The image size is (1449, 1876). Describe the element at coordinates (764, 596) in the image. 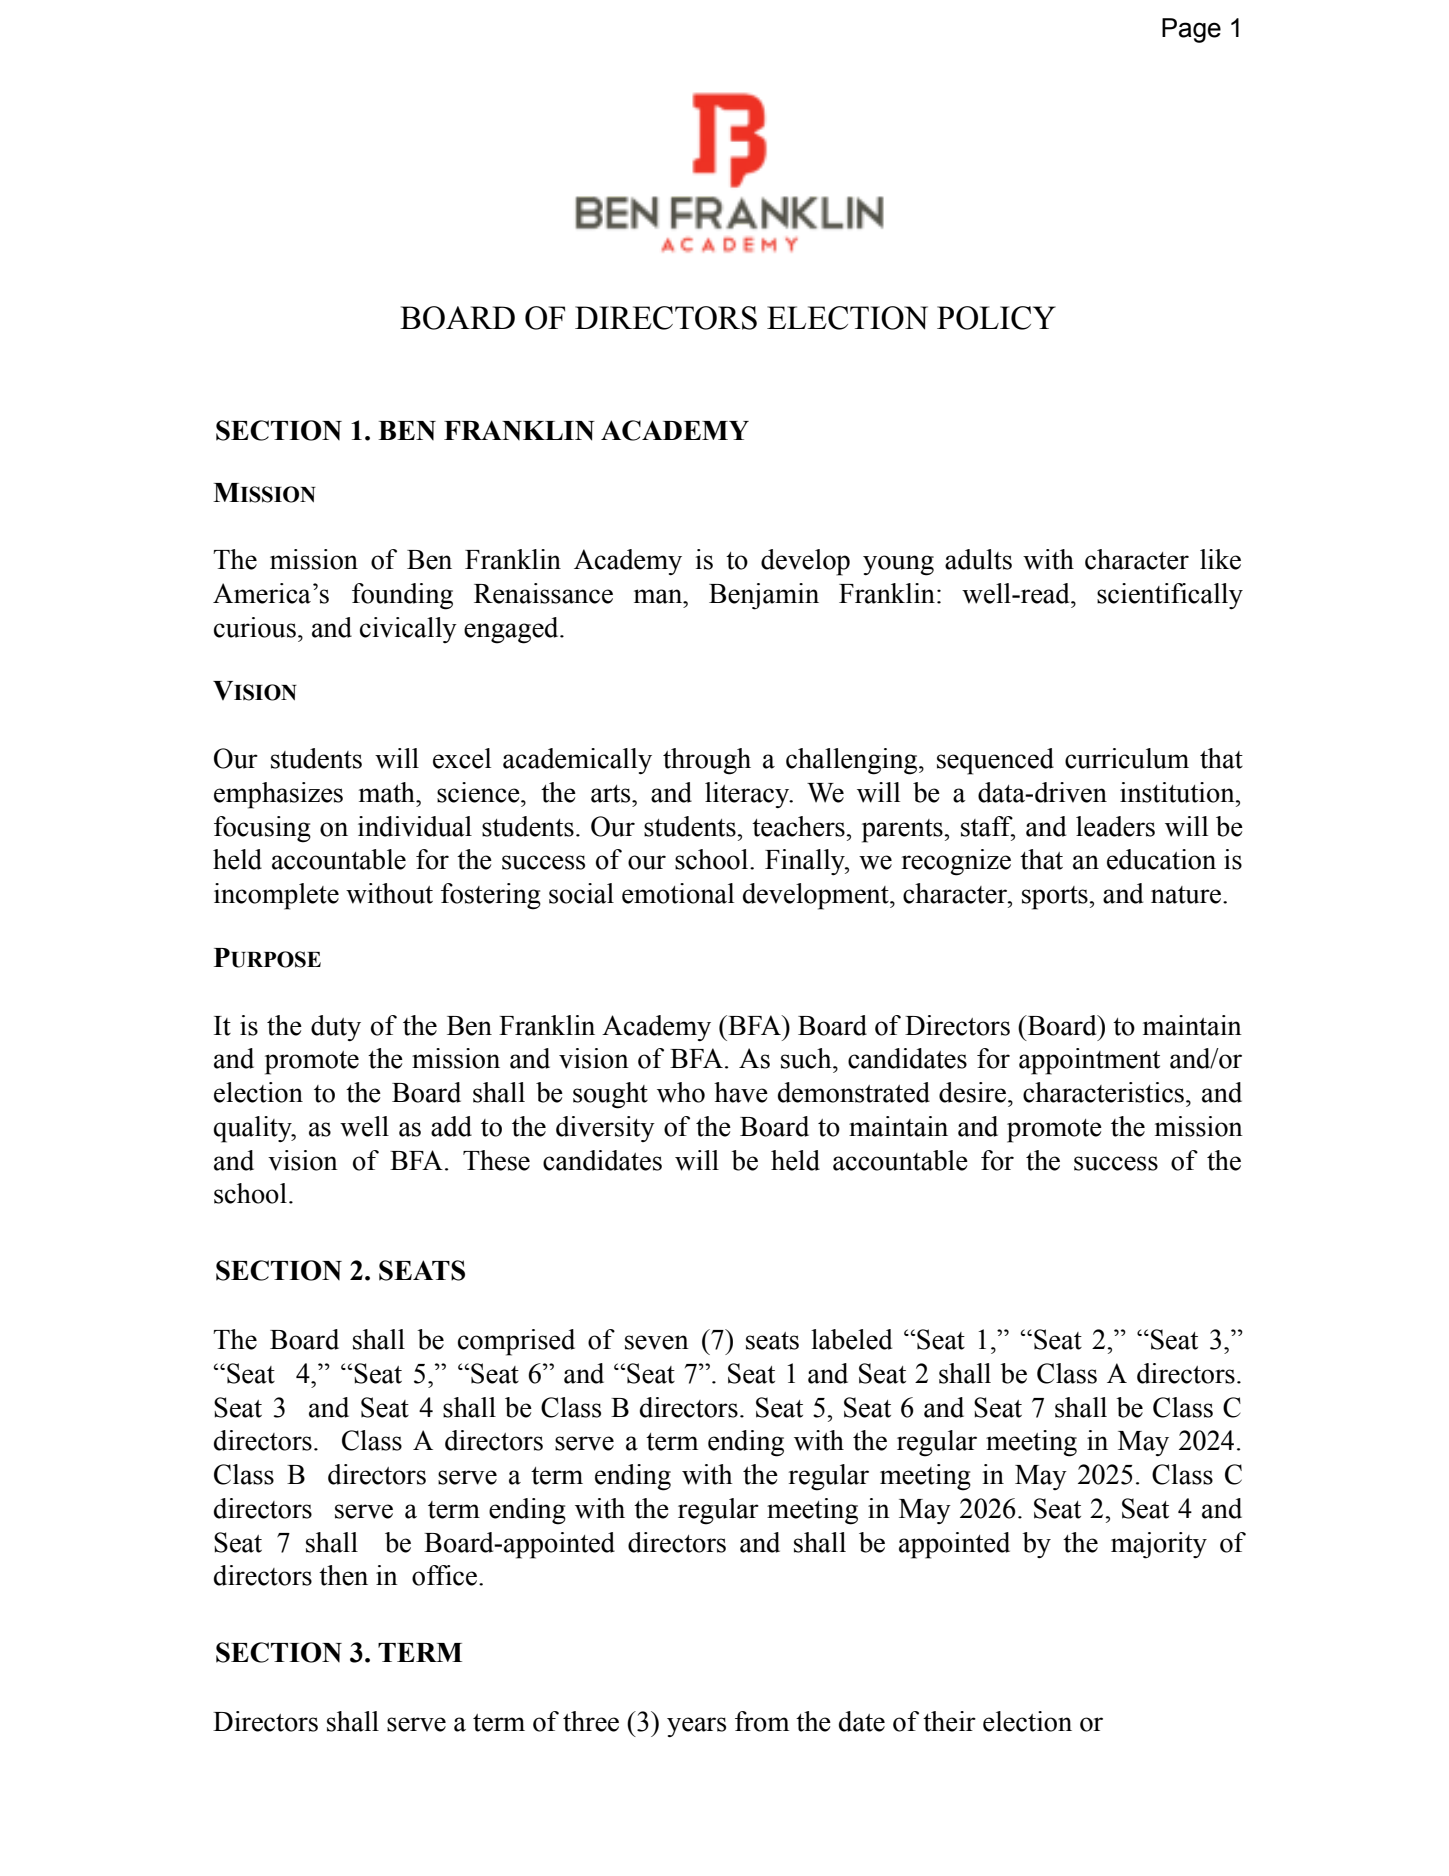

I see `Benjamin` at that location.
